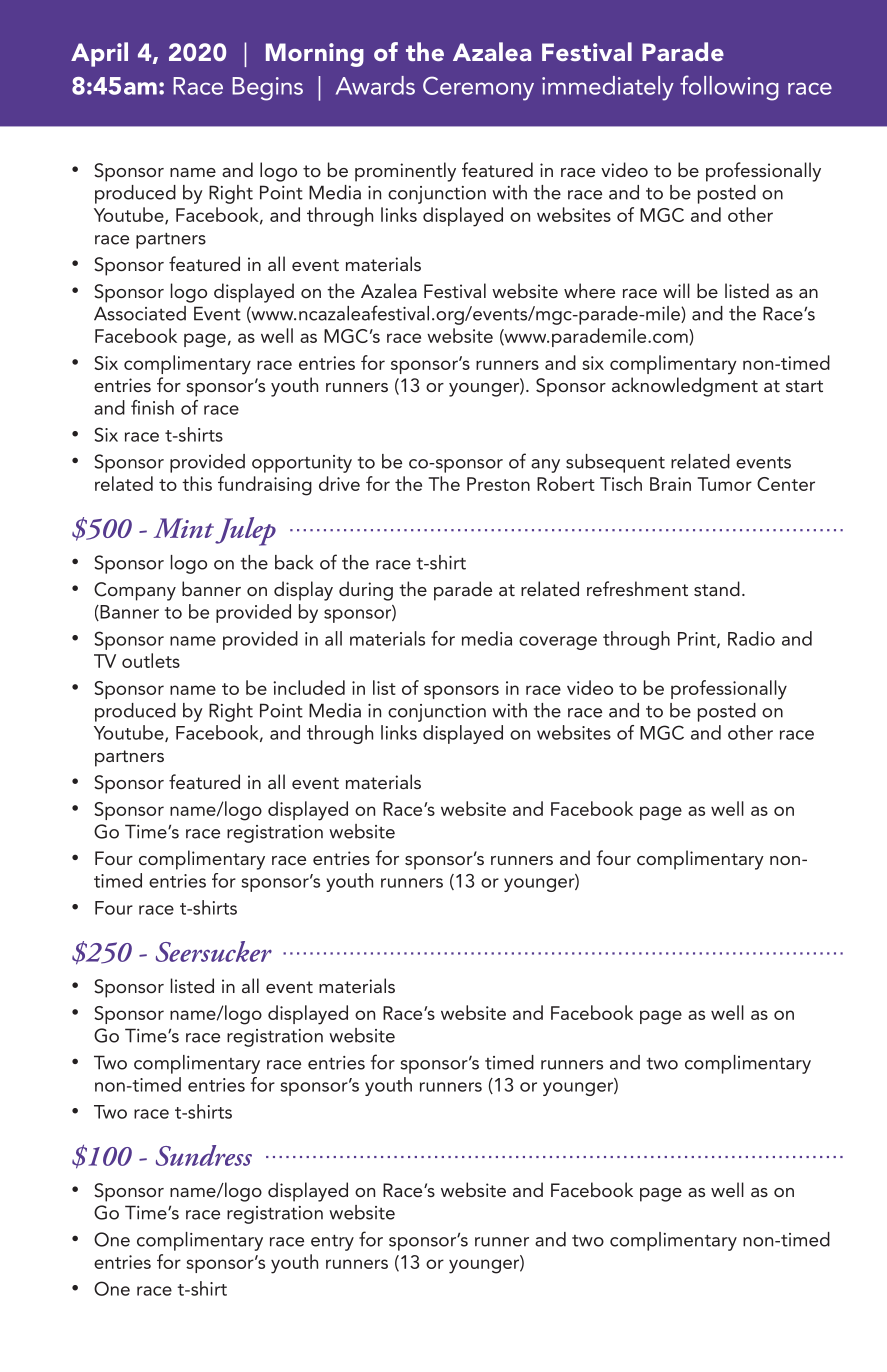 The height and width of the screenshot is (1372, 887). What do you see at coordinates (152, 407) in the screenshot?
I see `finish` at bounding box center [152, 407].
